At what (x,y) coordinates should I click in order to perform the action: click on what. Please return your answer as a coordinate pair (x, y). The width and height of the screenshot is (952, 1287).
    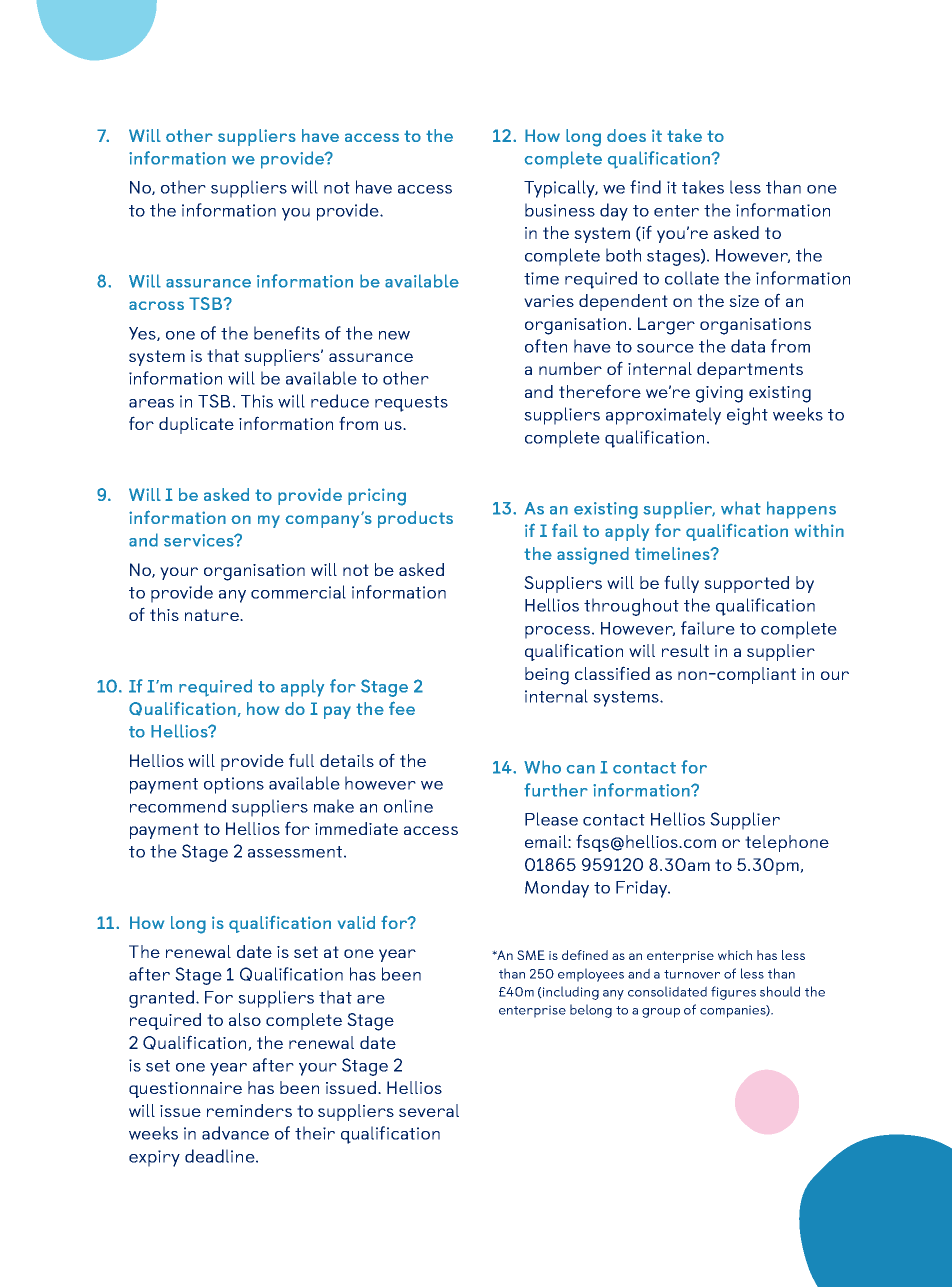
    Looking at the image, I should click on (741, 508).
